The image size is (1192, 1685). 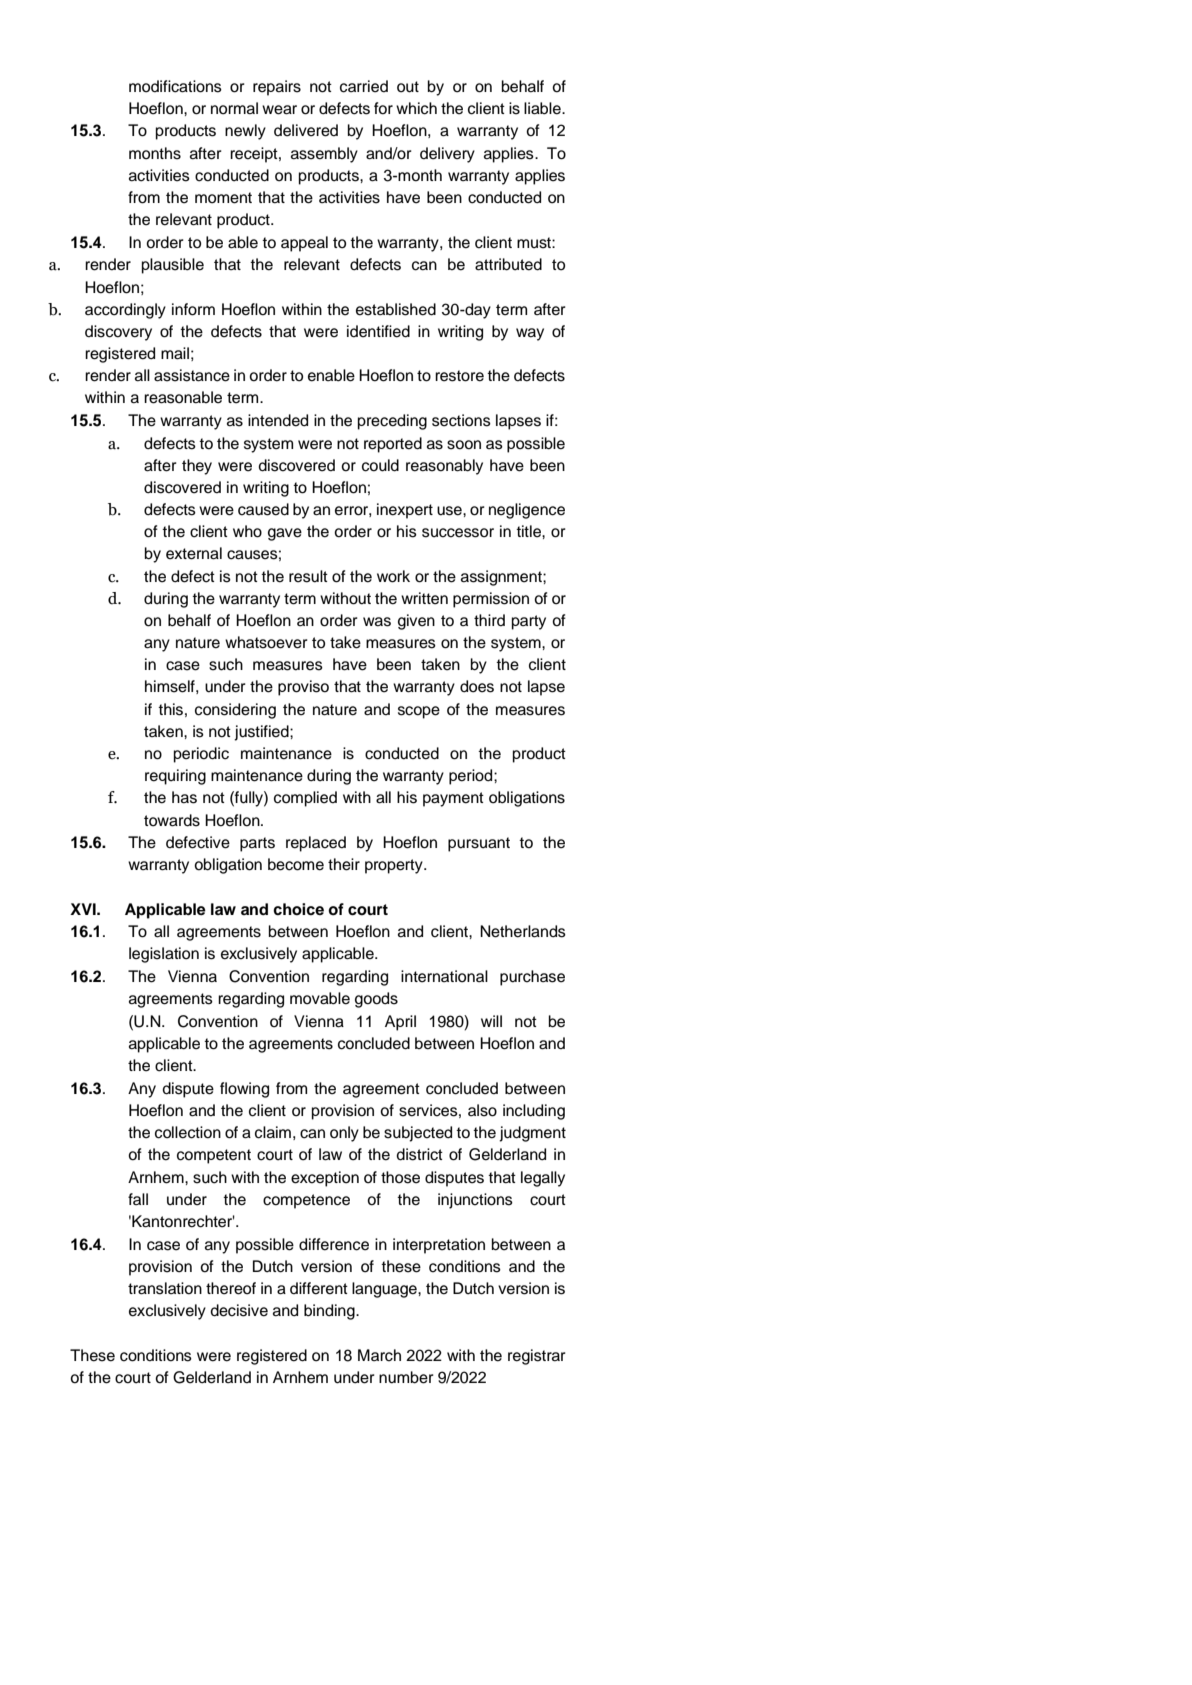 I want to click on Netherlands, so click(x=523, y=931).
